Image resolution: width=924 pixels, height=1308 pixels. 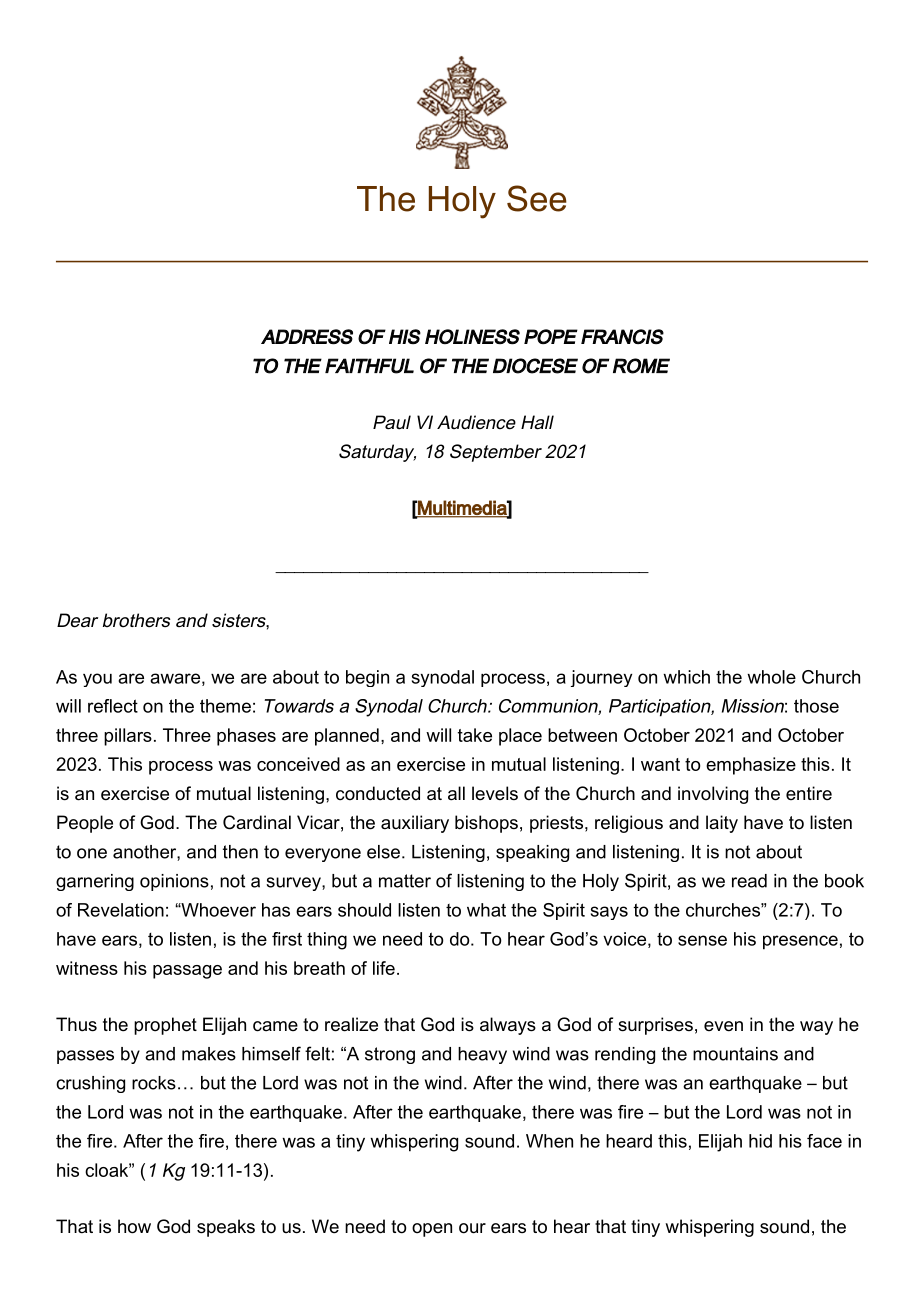 I want to click on opinions, so click(x=174, y=882).
